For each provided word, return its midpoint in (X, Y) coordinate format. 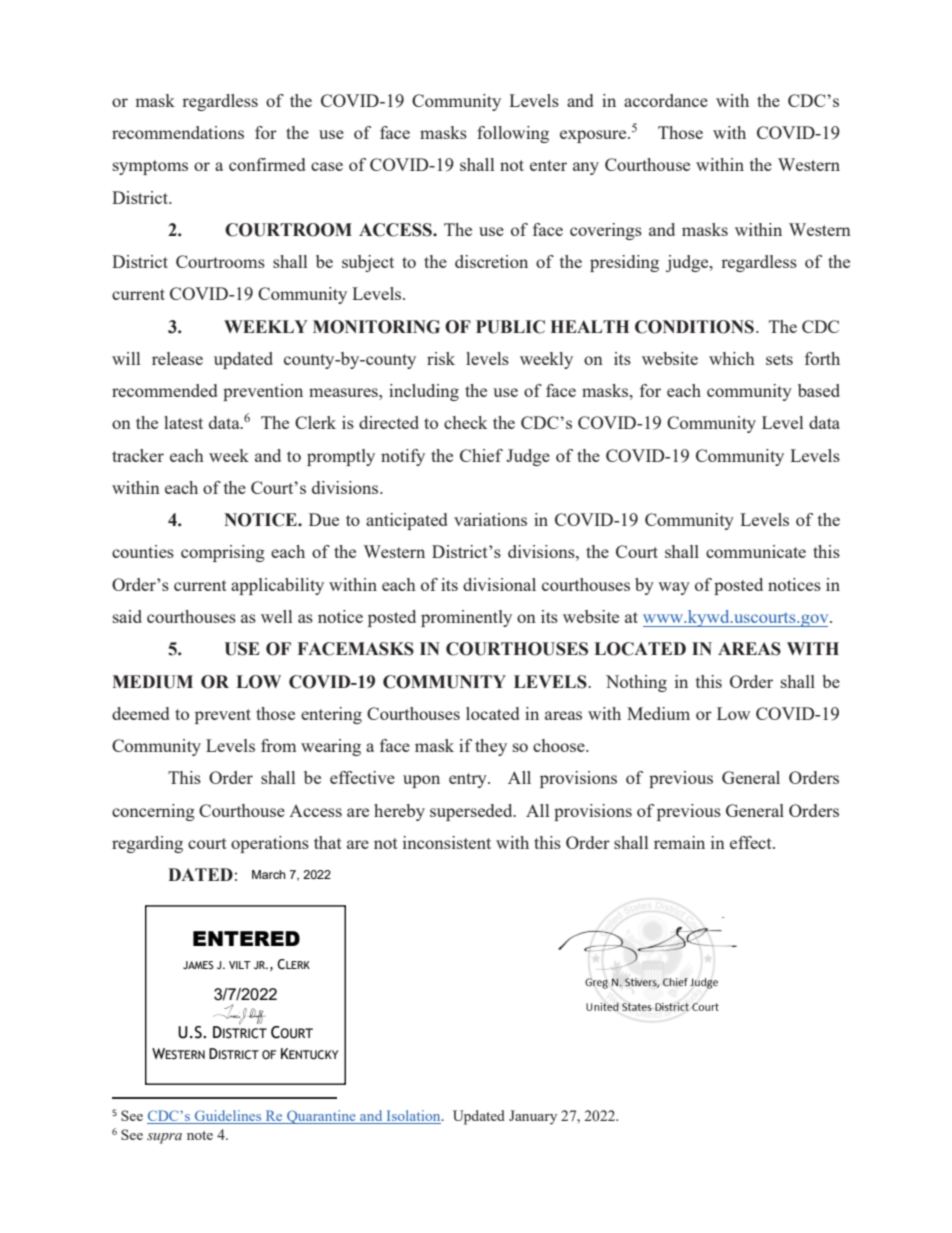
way (674, 588)
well (276, 616)
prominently (466, 618)
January (533, 1117)
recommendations (178, 132)
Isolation (413, 1117)
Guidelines (228, 1117)
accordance (666, 100)
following (513, 134)
